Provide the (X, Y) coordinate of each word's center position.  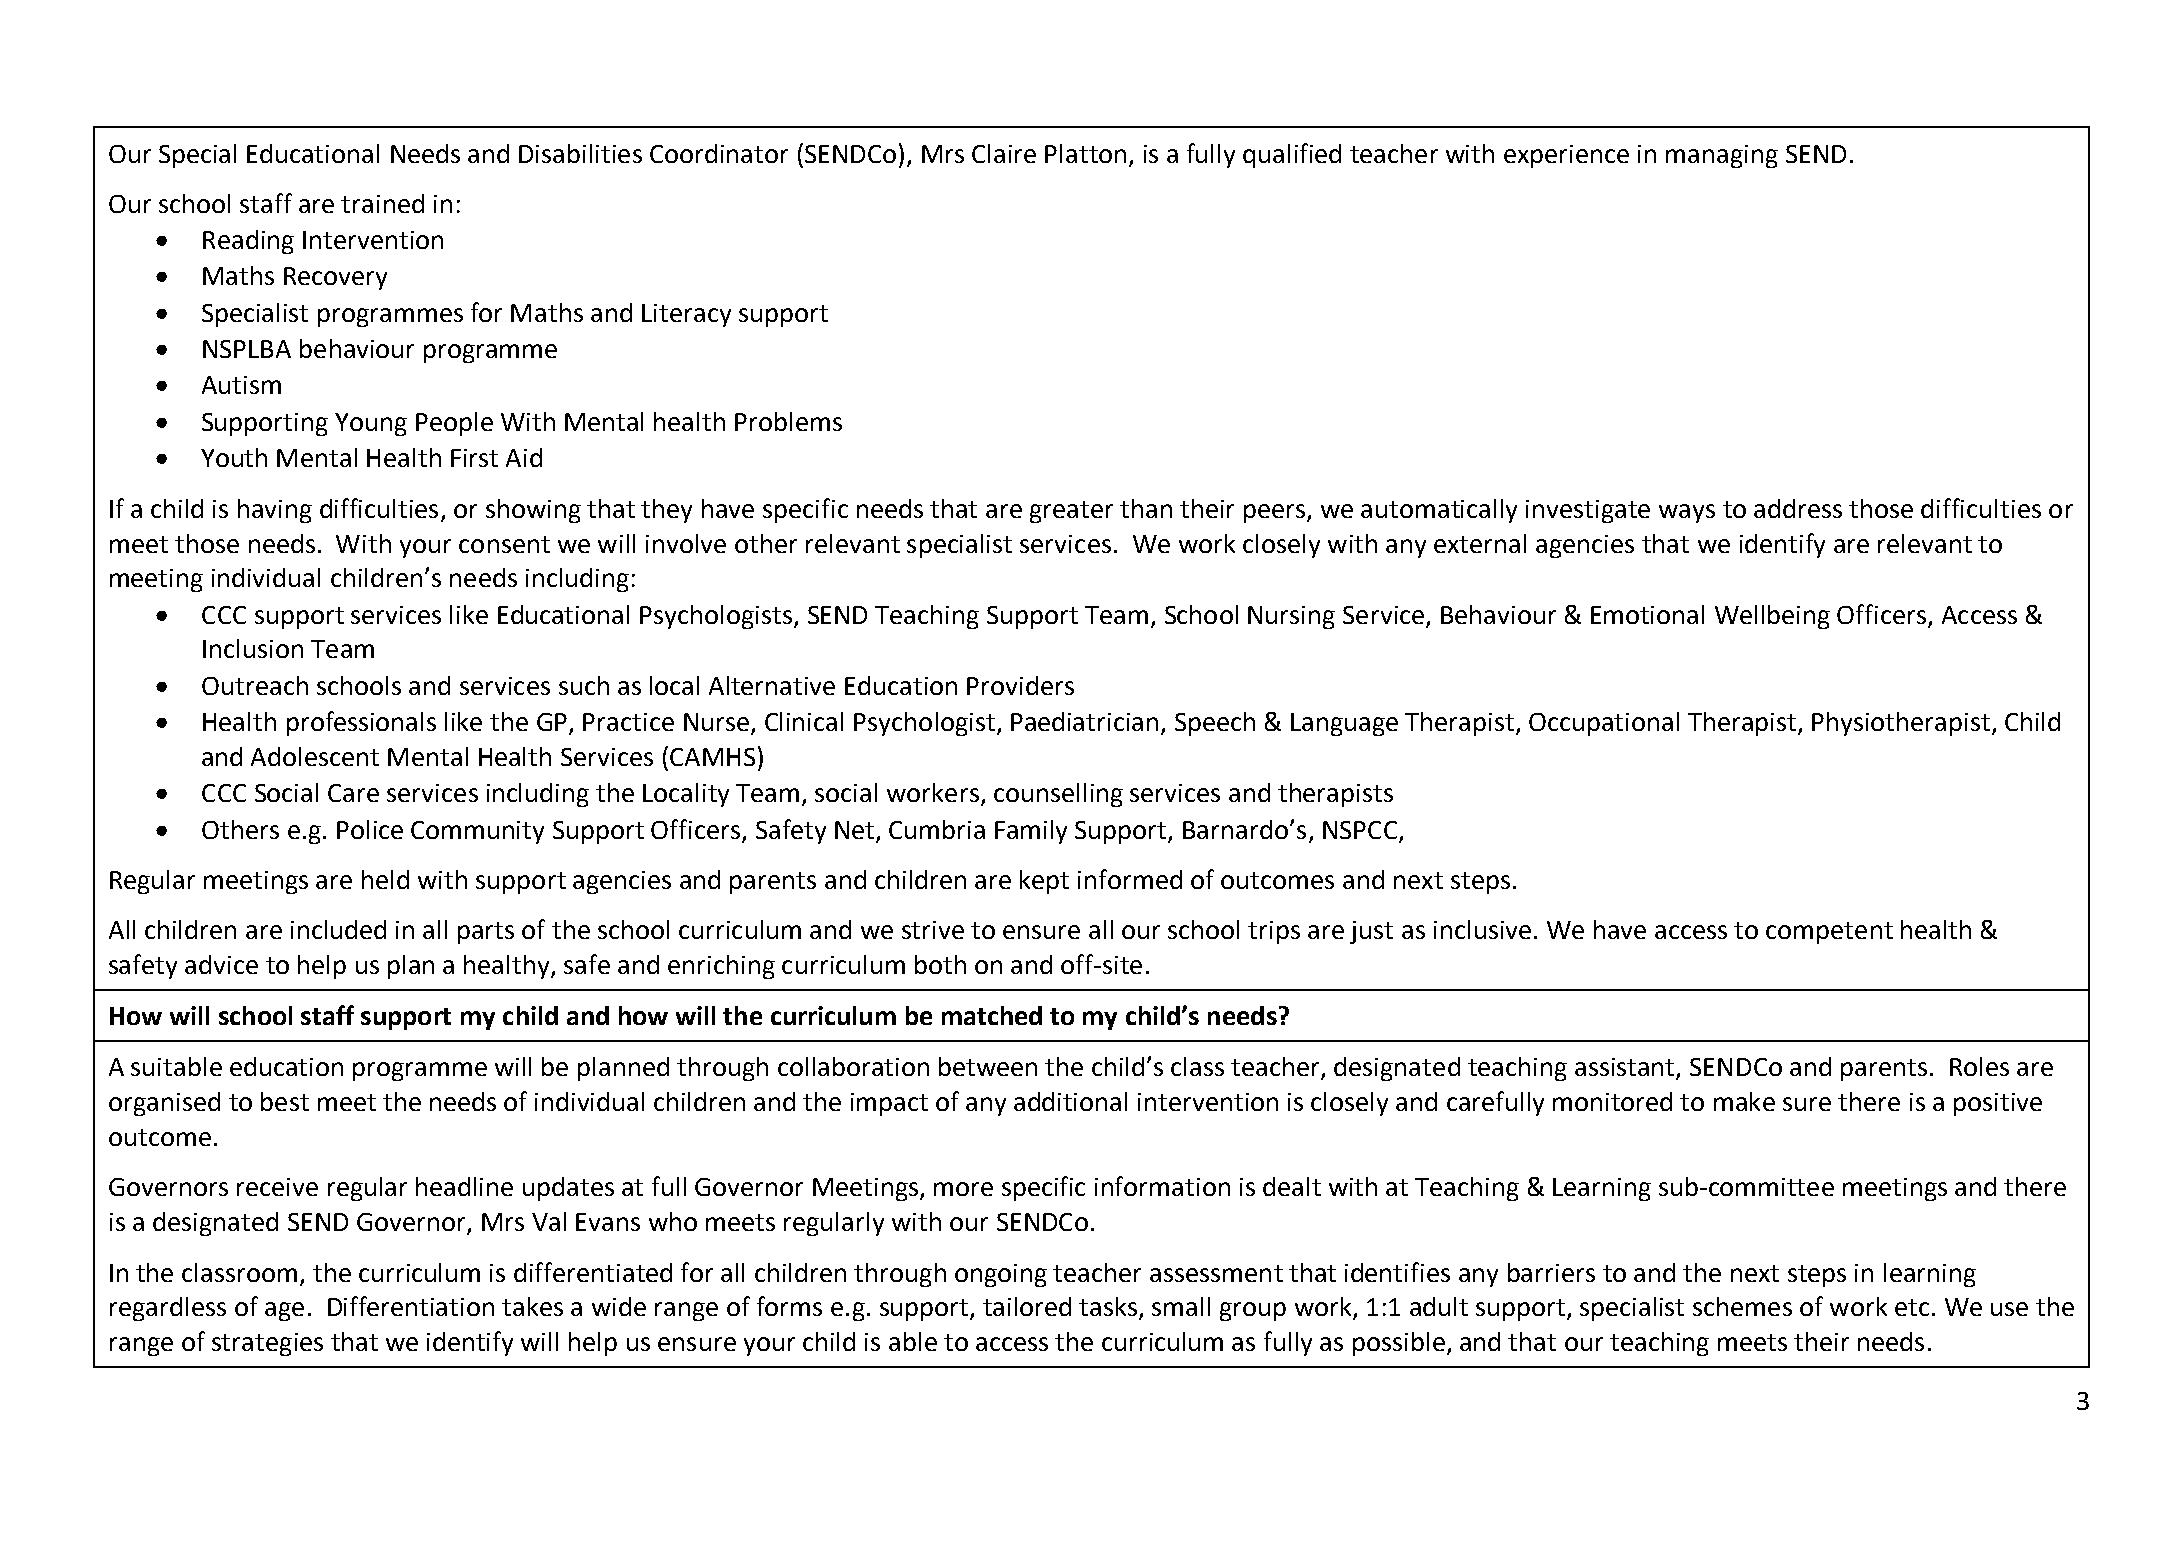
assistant (1626, 1068)
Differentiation (411, 1306)
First (474, 458)
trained (382, 203)
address (1798, 508)
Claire (1004, 153)
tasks (1109, 1308)
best (285, 1101)
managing (1722, 156)
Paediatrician (1084, 721)
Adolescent (315, 756)
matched (992, 1015)
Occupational (1604, 724)
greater (1071, 512)
